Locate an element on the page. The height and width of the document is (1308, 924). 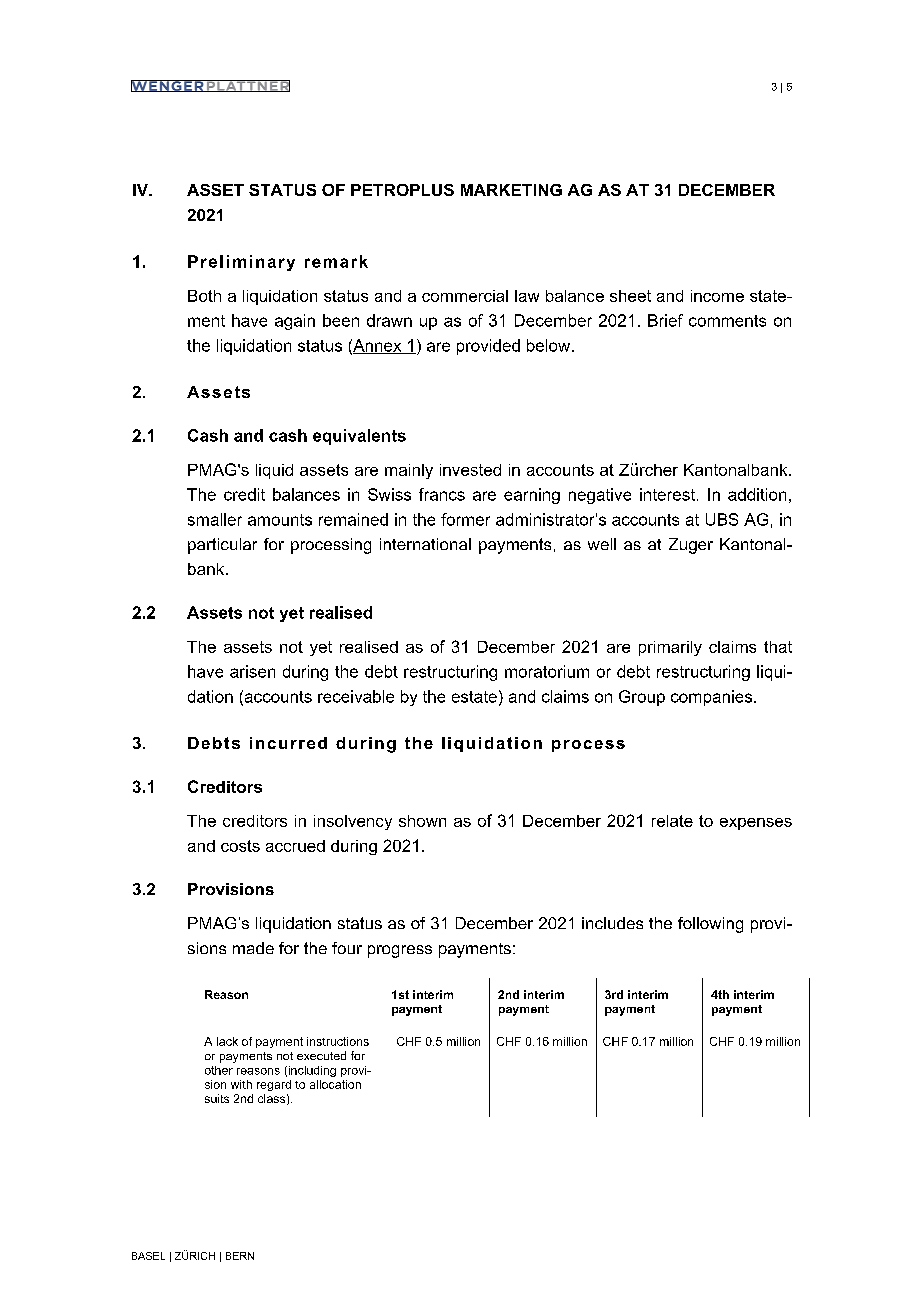
progress is located at coordinates (400, 951).
